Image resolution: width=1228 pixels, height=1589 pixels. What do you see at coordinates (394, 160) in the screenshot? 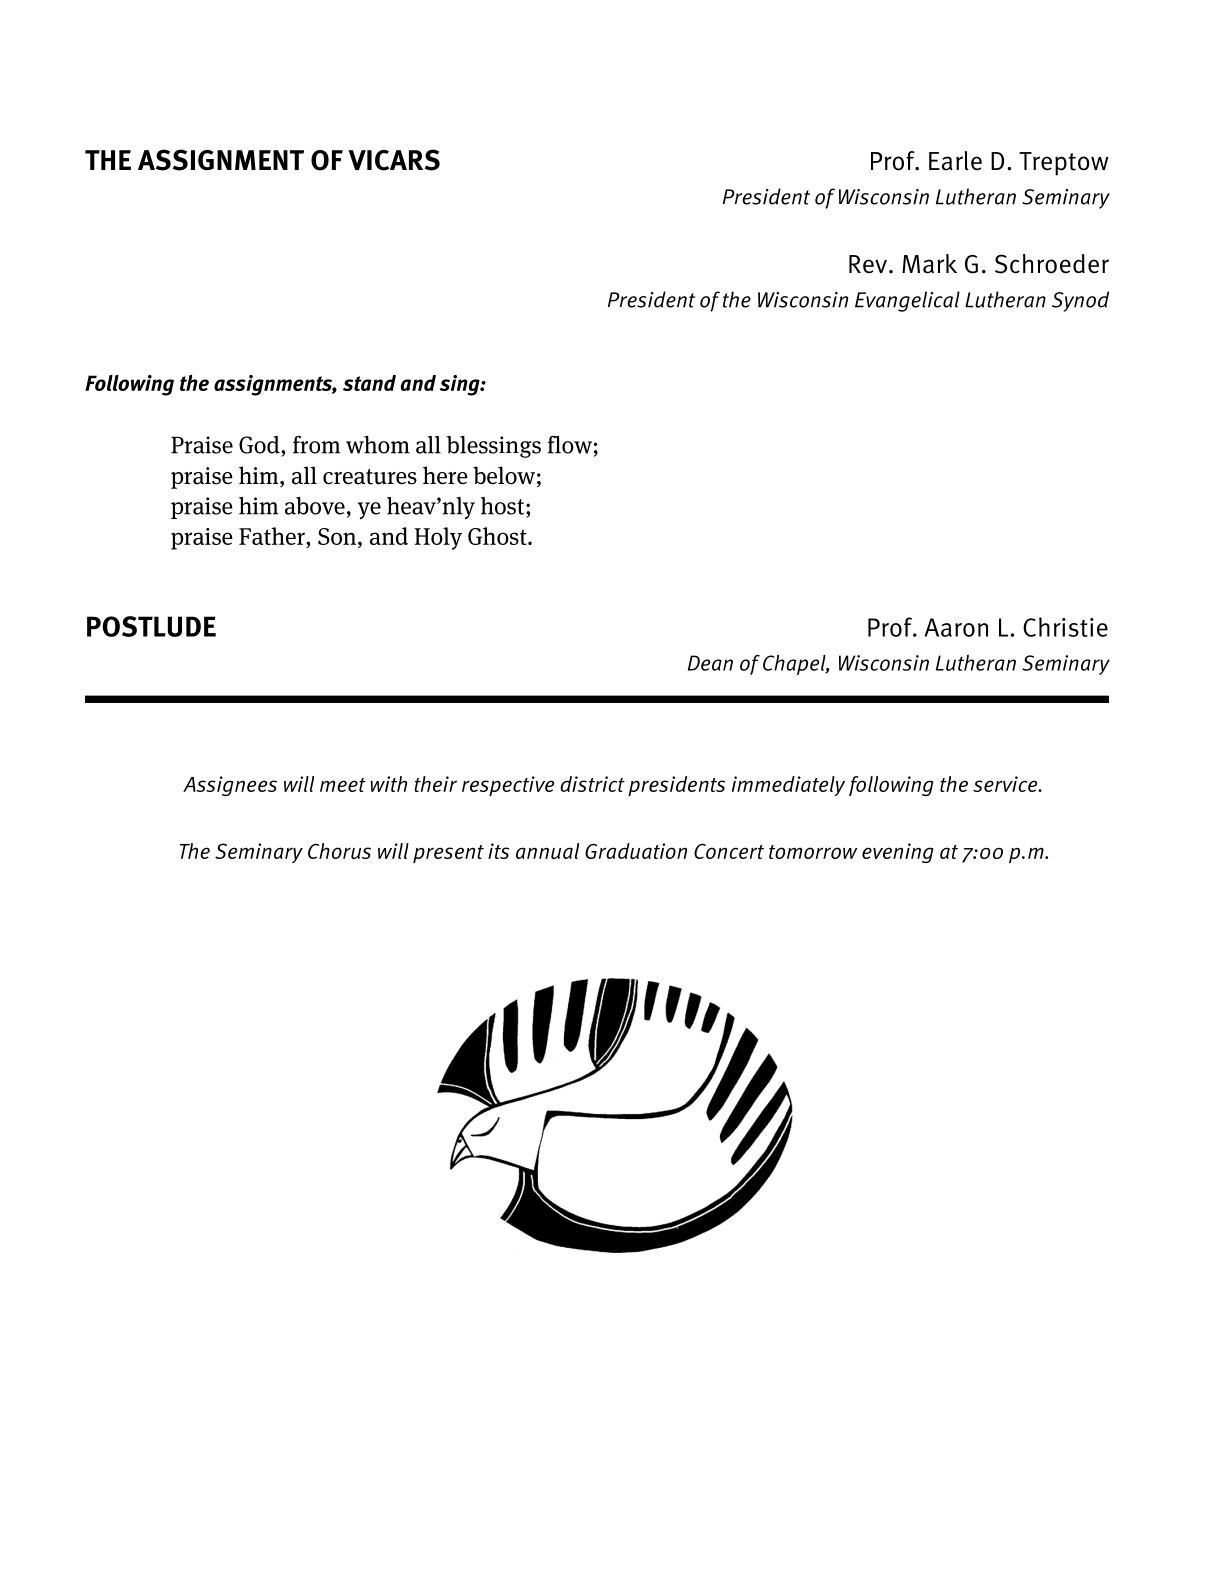
I see `VICARS` at bounding box center [394, 160].
